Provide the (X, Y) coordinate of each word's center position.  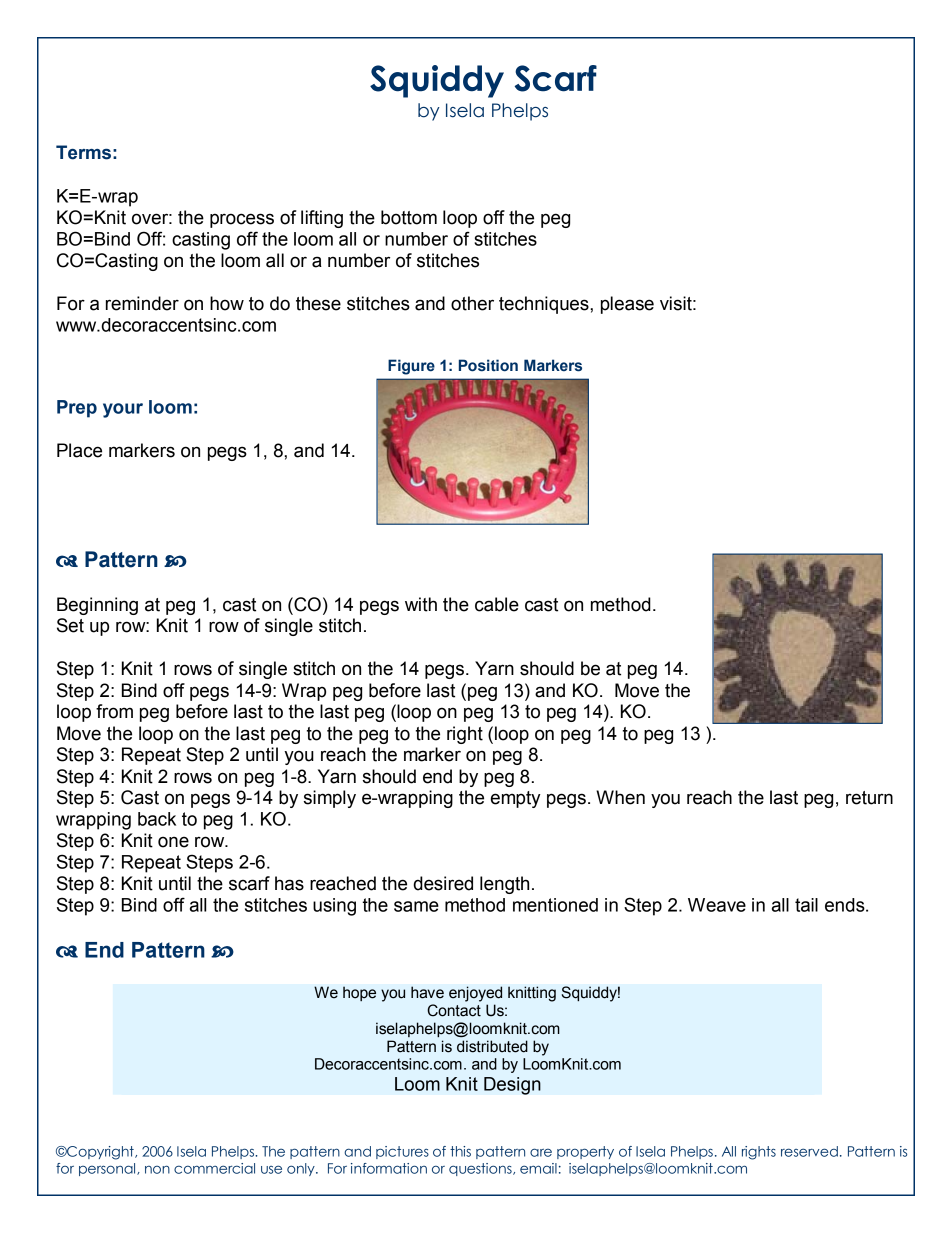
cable (497, 604)
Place (79, 450)
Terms (83, 152)
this (460, 1151)
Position (488, 365)
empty (515, 799)
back (157, 819)
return (869, 798)
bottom (409, 217)
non (157, 1169)
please (627, 305)
